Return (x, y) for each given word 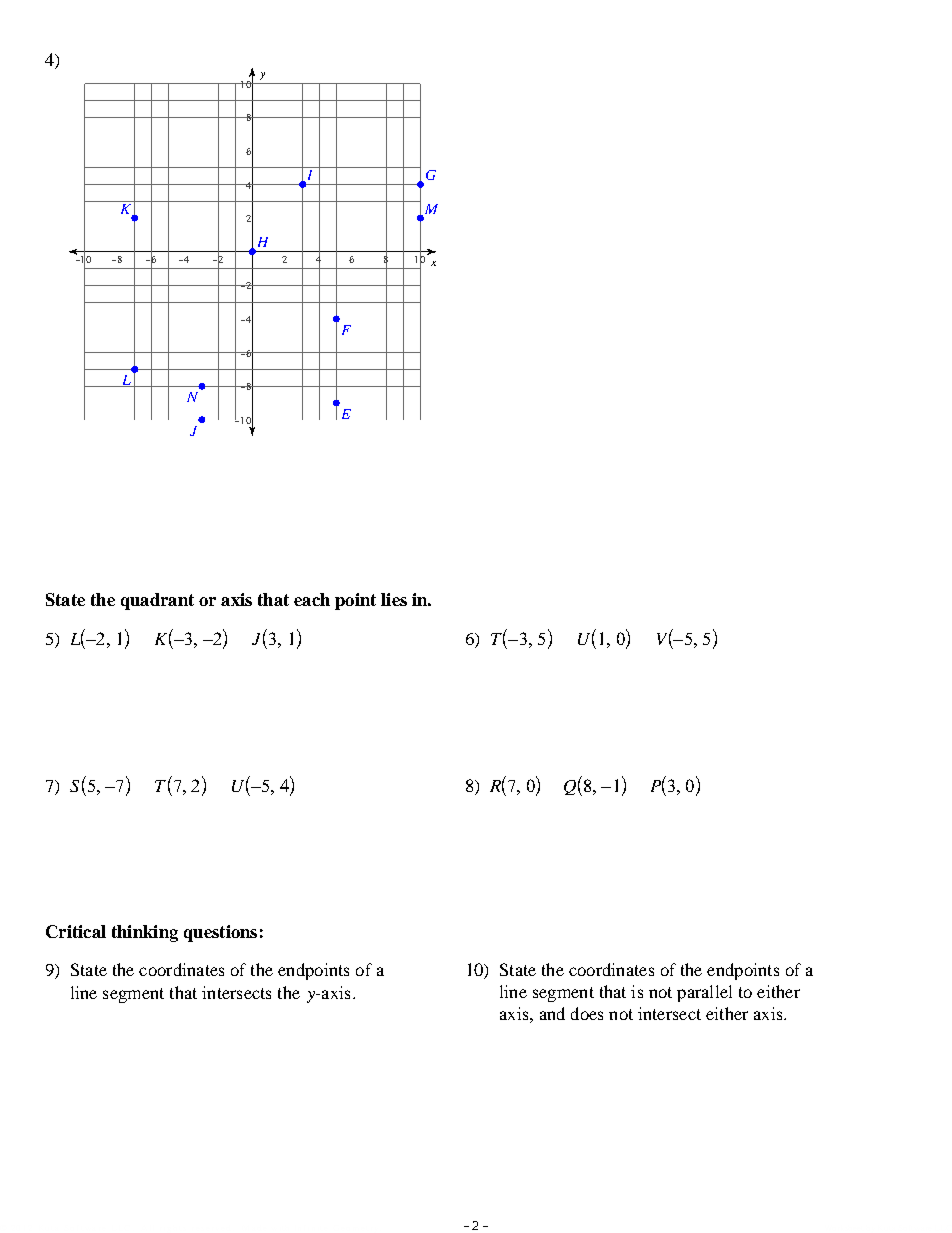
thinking (145, 933)
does (587, 1013)
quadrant (157, 601)
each (312, 599)
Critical (76, 931)
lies (394, 599)
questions (220, 933)
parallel (704, 993)
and (552, 1013)
